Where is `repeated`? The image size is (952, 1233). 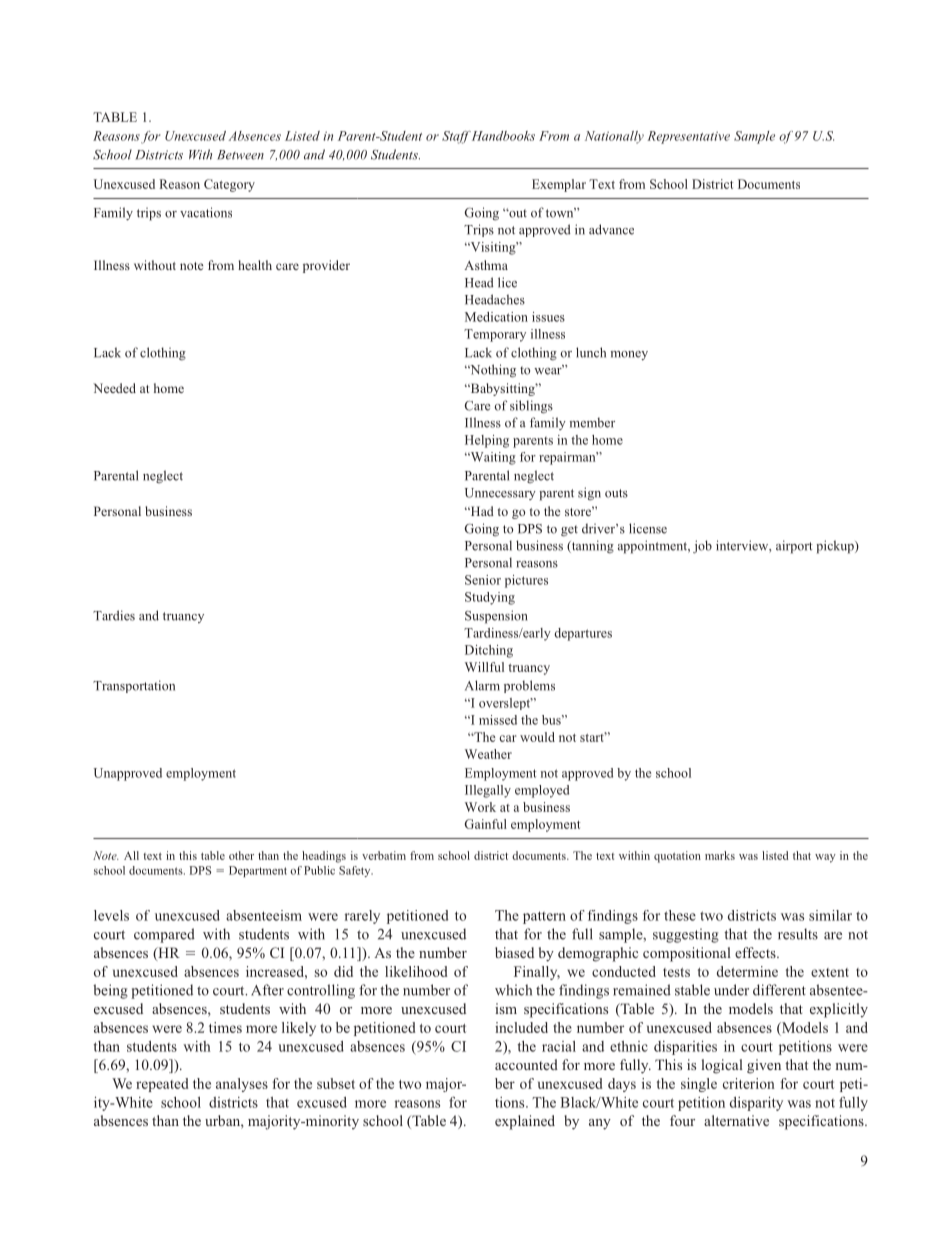
repeated is located at coordinates (162, 1085).
